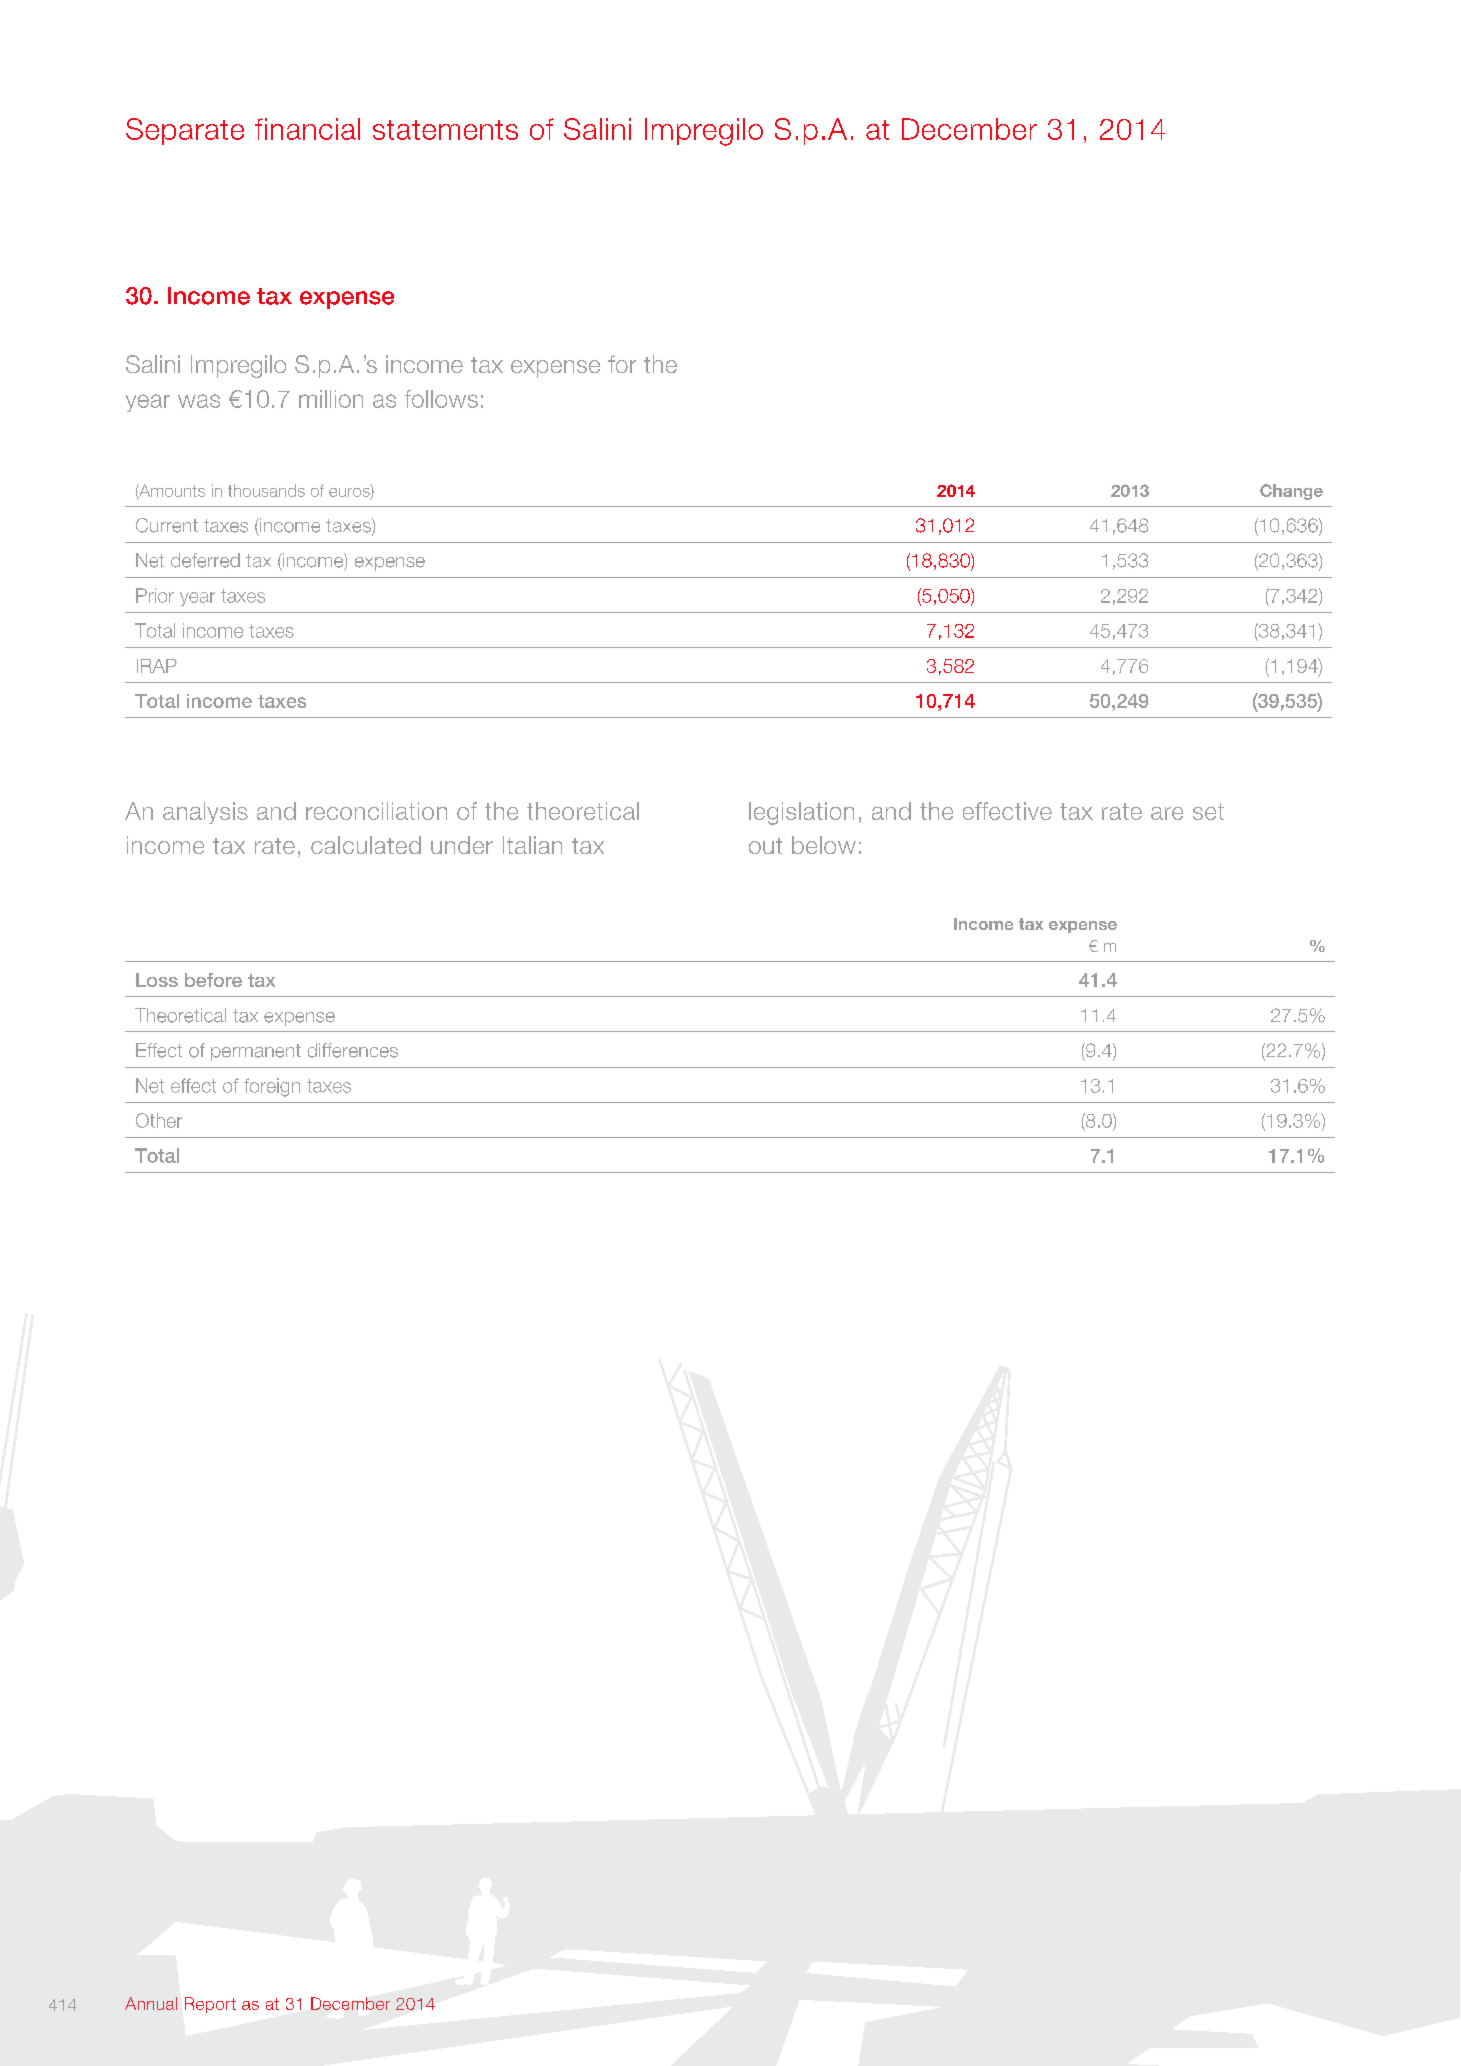  What do you see at coordinates (210, 2005) in the page?
I see `Report` at bounding box center [210, 2005].
